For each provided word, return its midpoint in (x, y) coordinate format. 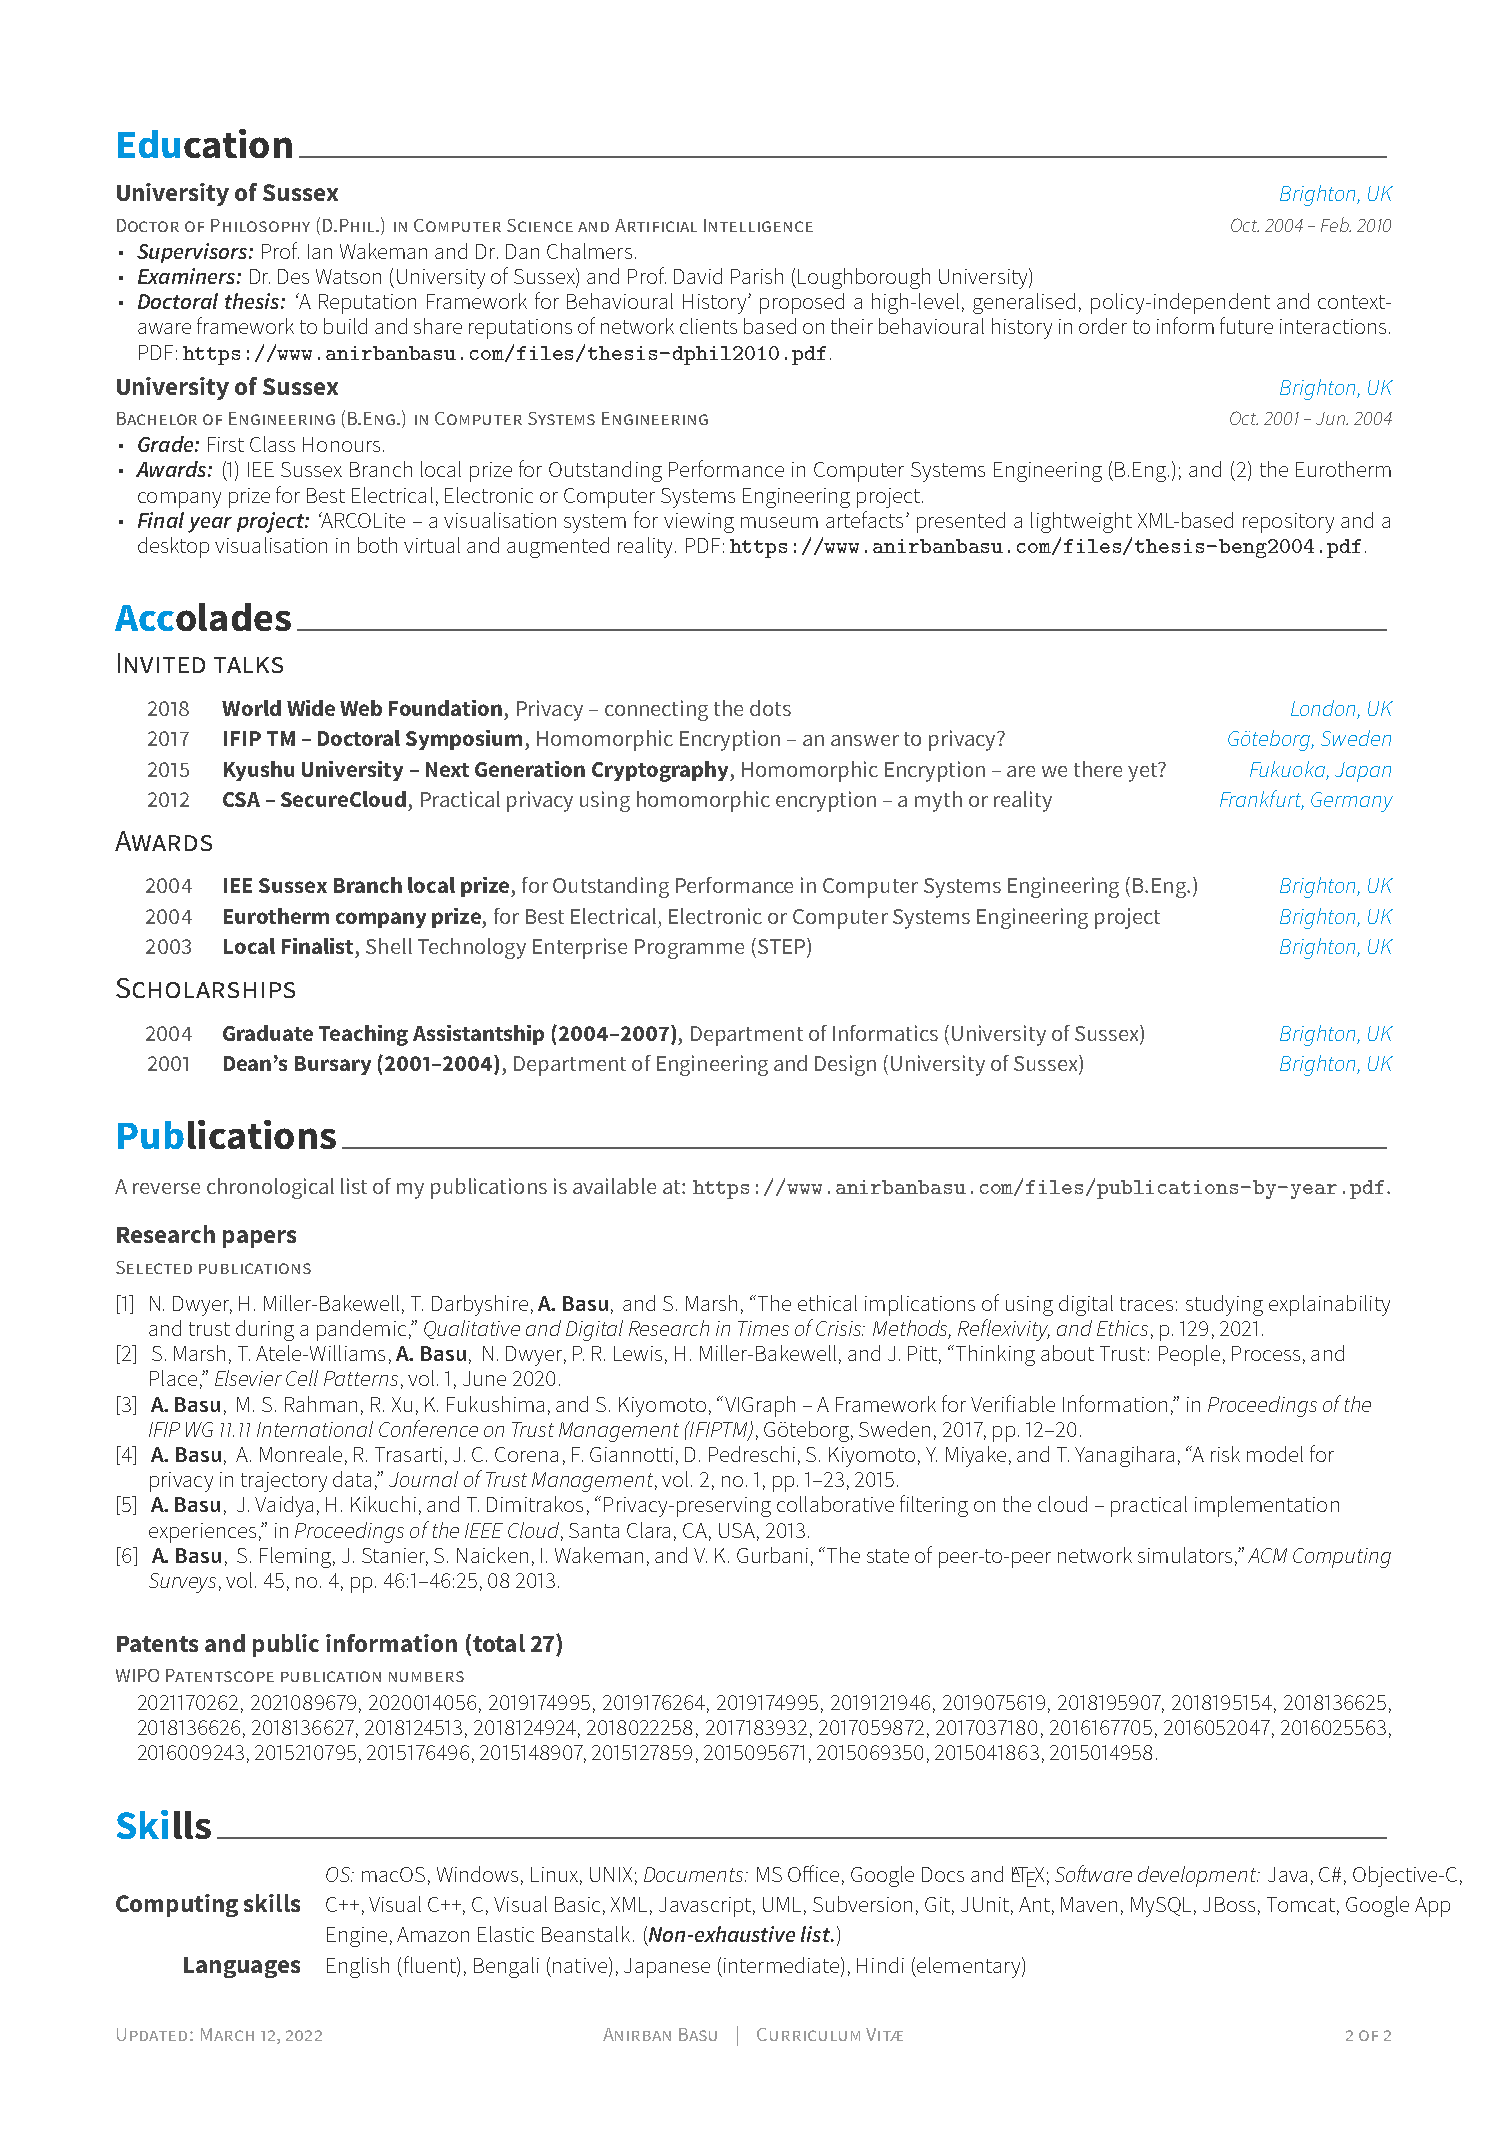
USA (737, 1530)
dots (770, 708)
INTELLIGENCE (758, 225)
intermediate (783, 1965)
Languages (242, 1967)
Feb (1336, 224)
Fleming (297, 1557)
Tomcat (1301, 1904)
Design (845, 1065)
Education (205, 143)
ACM (1267, 1555)
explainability (1329, 1305)
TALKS (248, 665)
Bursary (333, 1065)
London (1324, 709)
